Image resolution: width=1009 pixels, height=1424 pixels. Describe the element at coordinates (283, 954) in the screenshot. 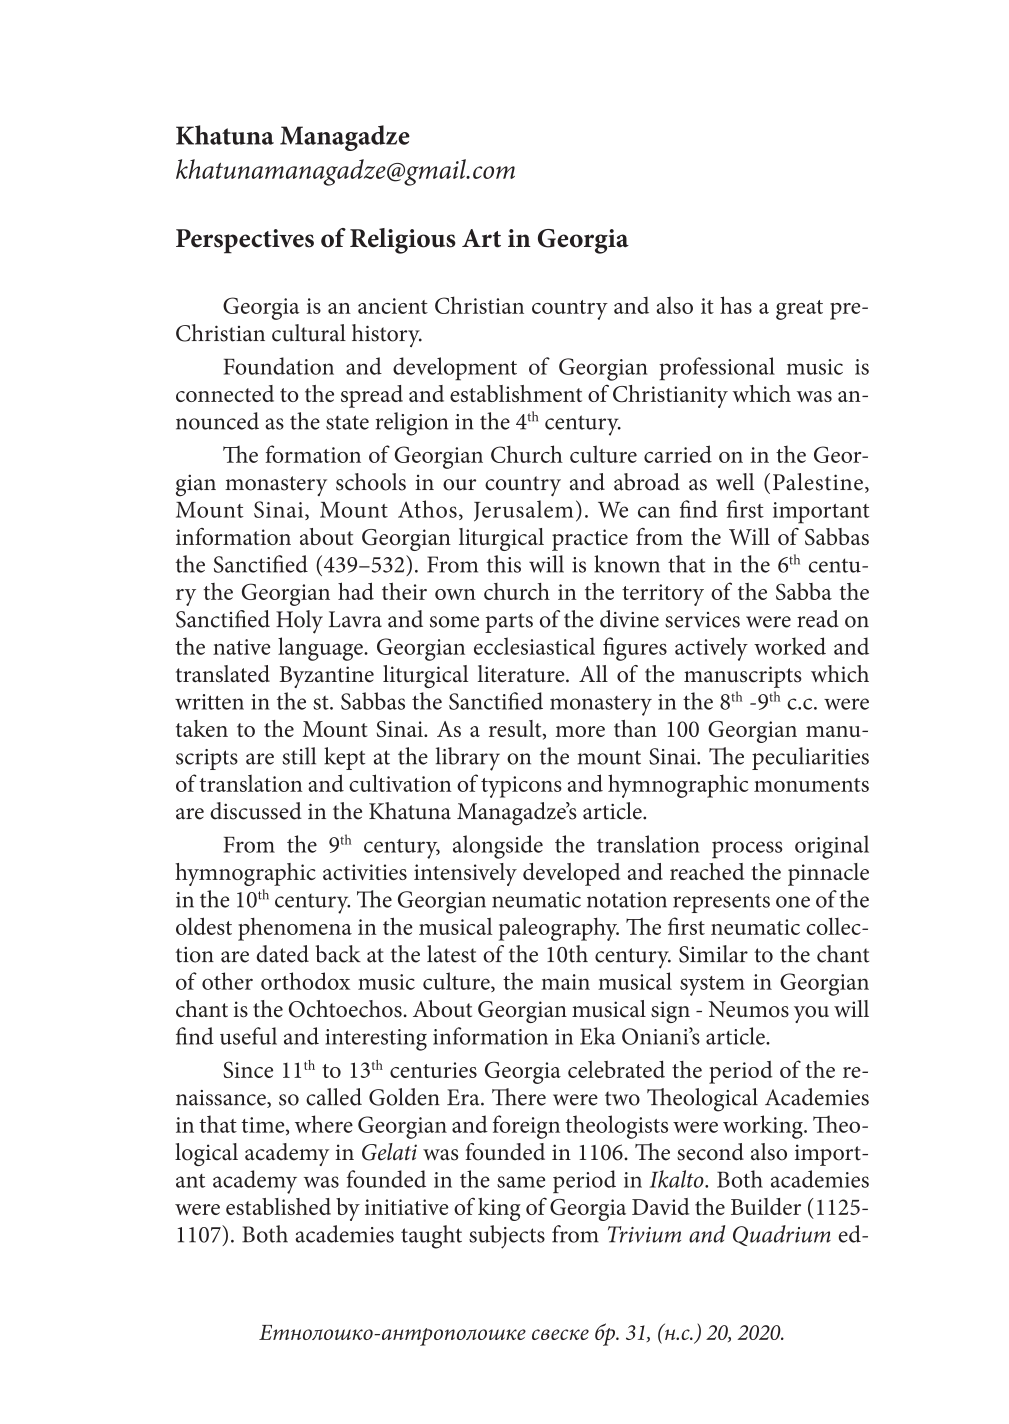

I see `dated` at that location.
